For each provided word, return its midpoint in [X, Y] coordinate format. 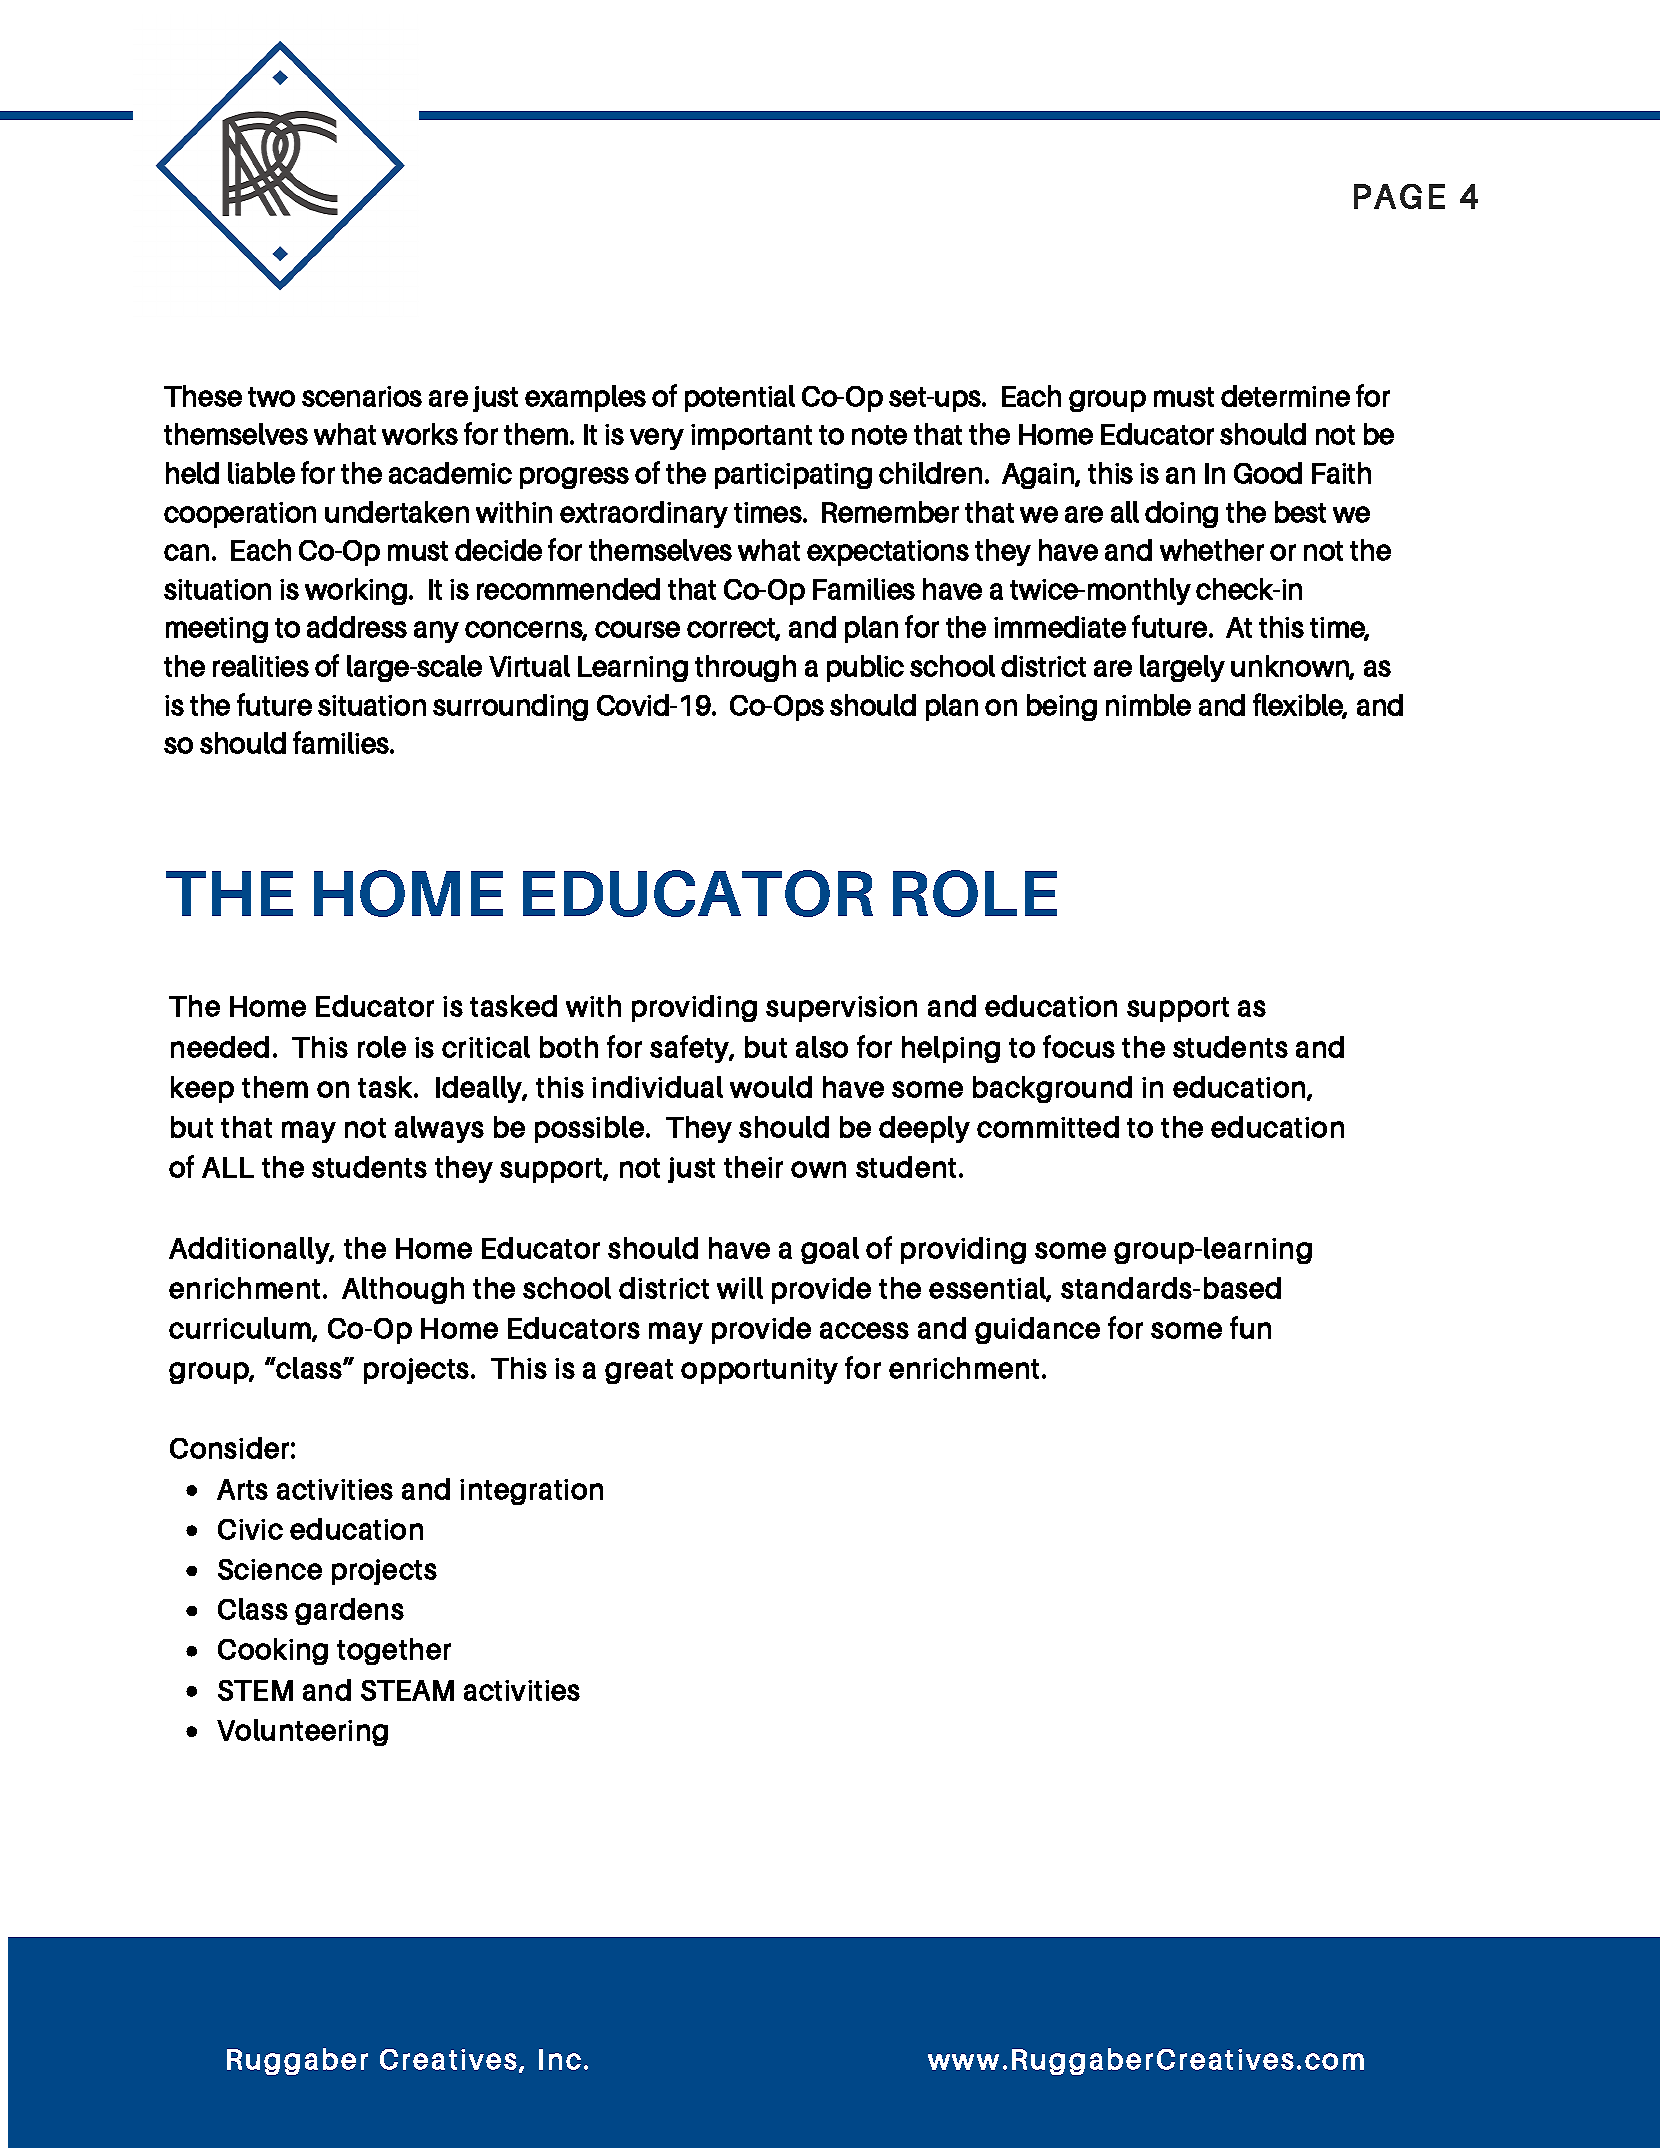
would [771, 1087]
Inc [560, 2059]
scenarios [362, 396]
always [439, 1129]
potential [740, 398]
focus [1079, 1046]
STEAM [407, 1690]
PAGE [1399, 196]
